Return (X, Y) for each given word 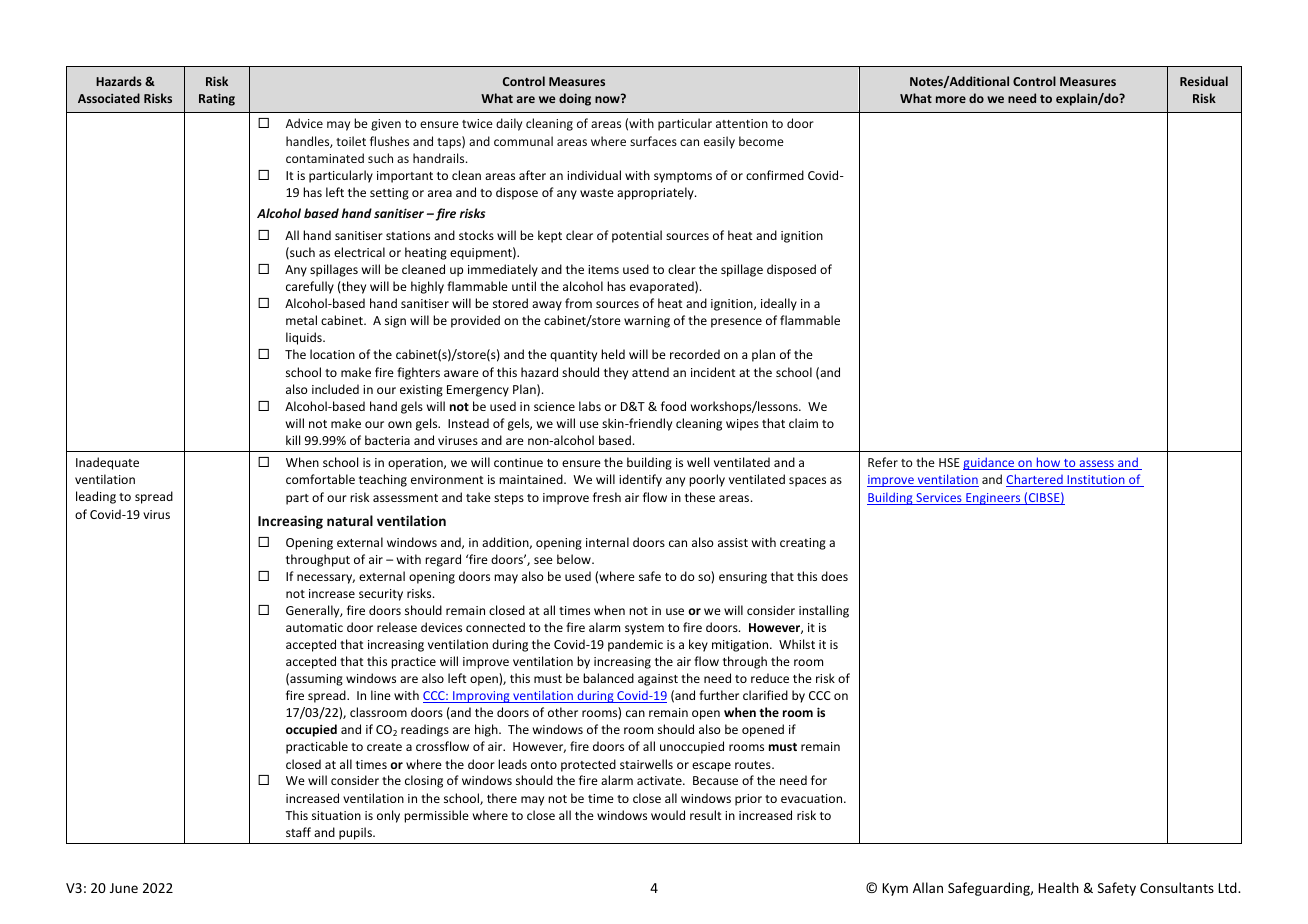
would (668, 815)
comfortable (320, 479)
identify (640, 480)
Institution (1096, 481)
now (608, 98)
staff (298, 832)
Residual (1204, 81)
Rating (217, 99)
